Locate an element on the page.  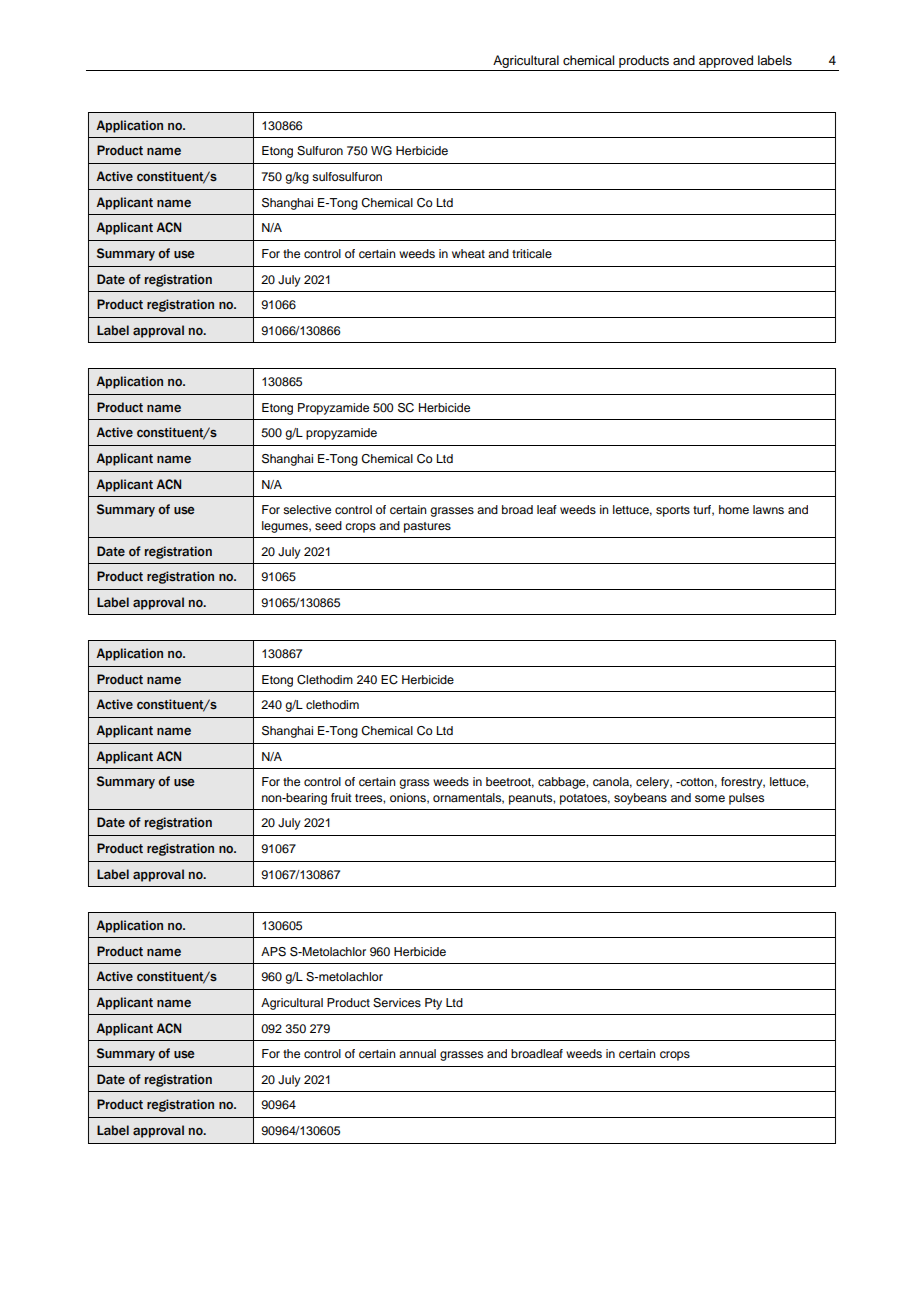
seed is located at coordinates (328, 525).
